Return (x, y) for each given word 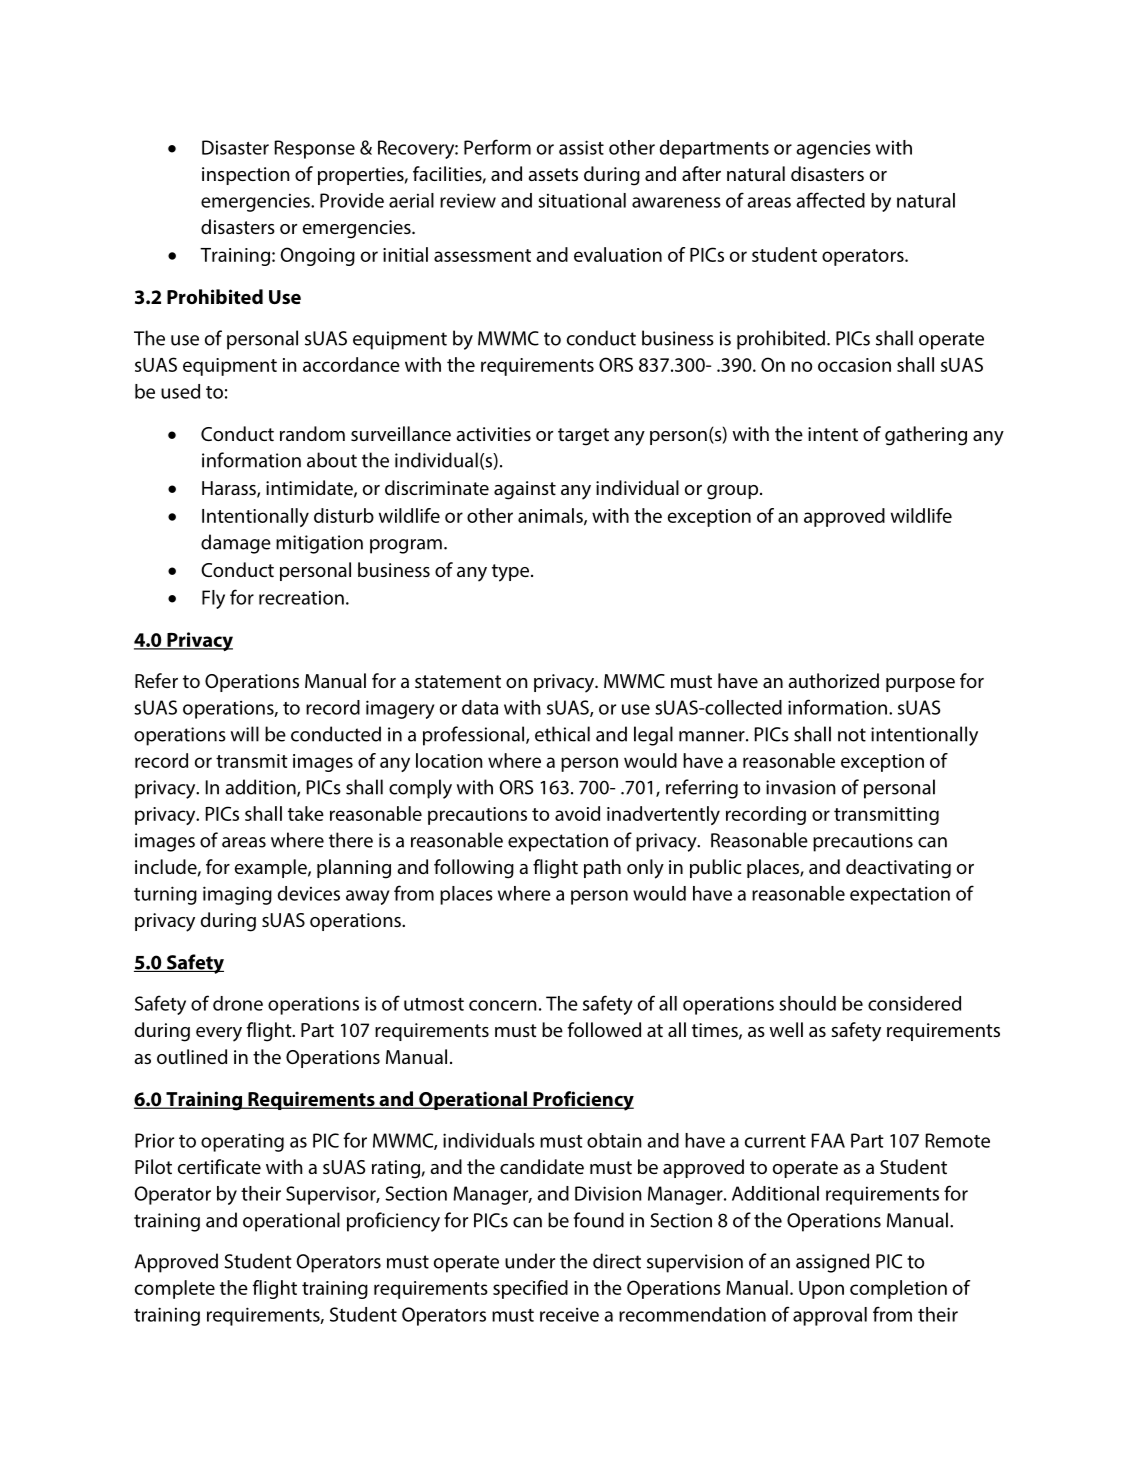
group (734, 492)
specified (530, 1289)
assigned (832, 1263)
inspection (246, 176)
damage (236, 544)
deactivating (898, 869)
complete (175, 1289)
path (602, 868)
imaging (237, 895)
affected (831, 200)
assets (553, 174)
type (510, 573)
